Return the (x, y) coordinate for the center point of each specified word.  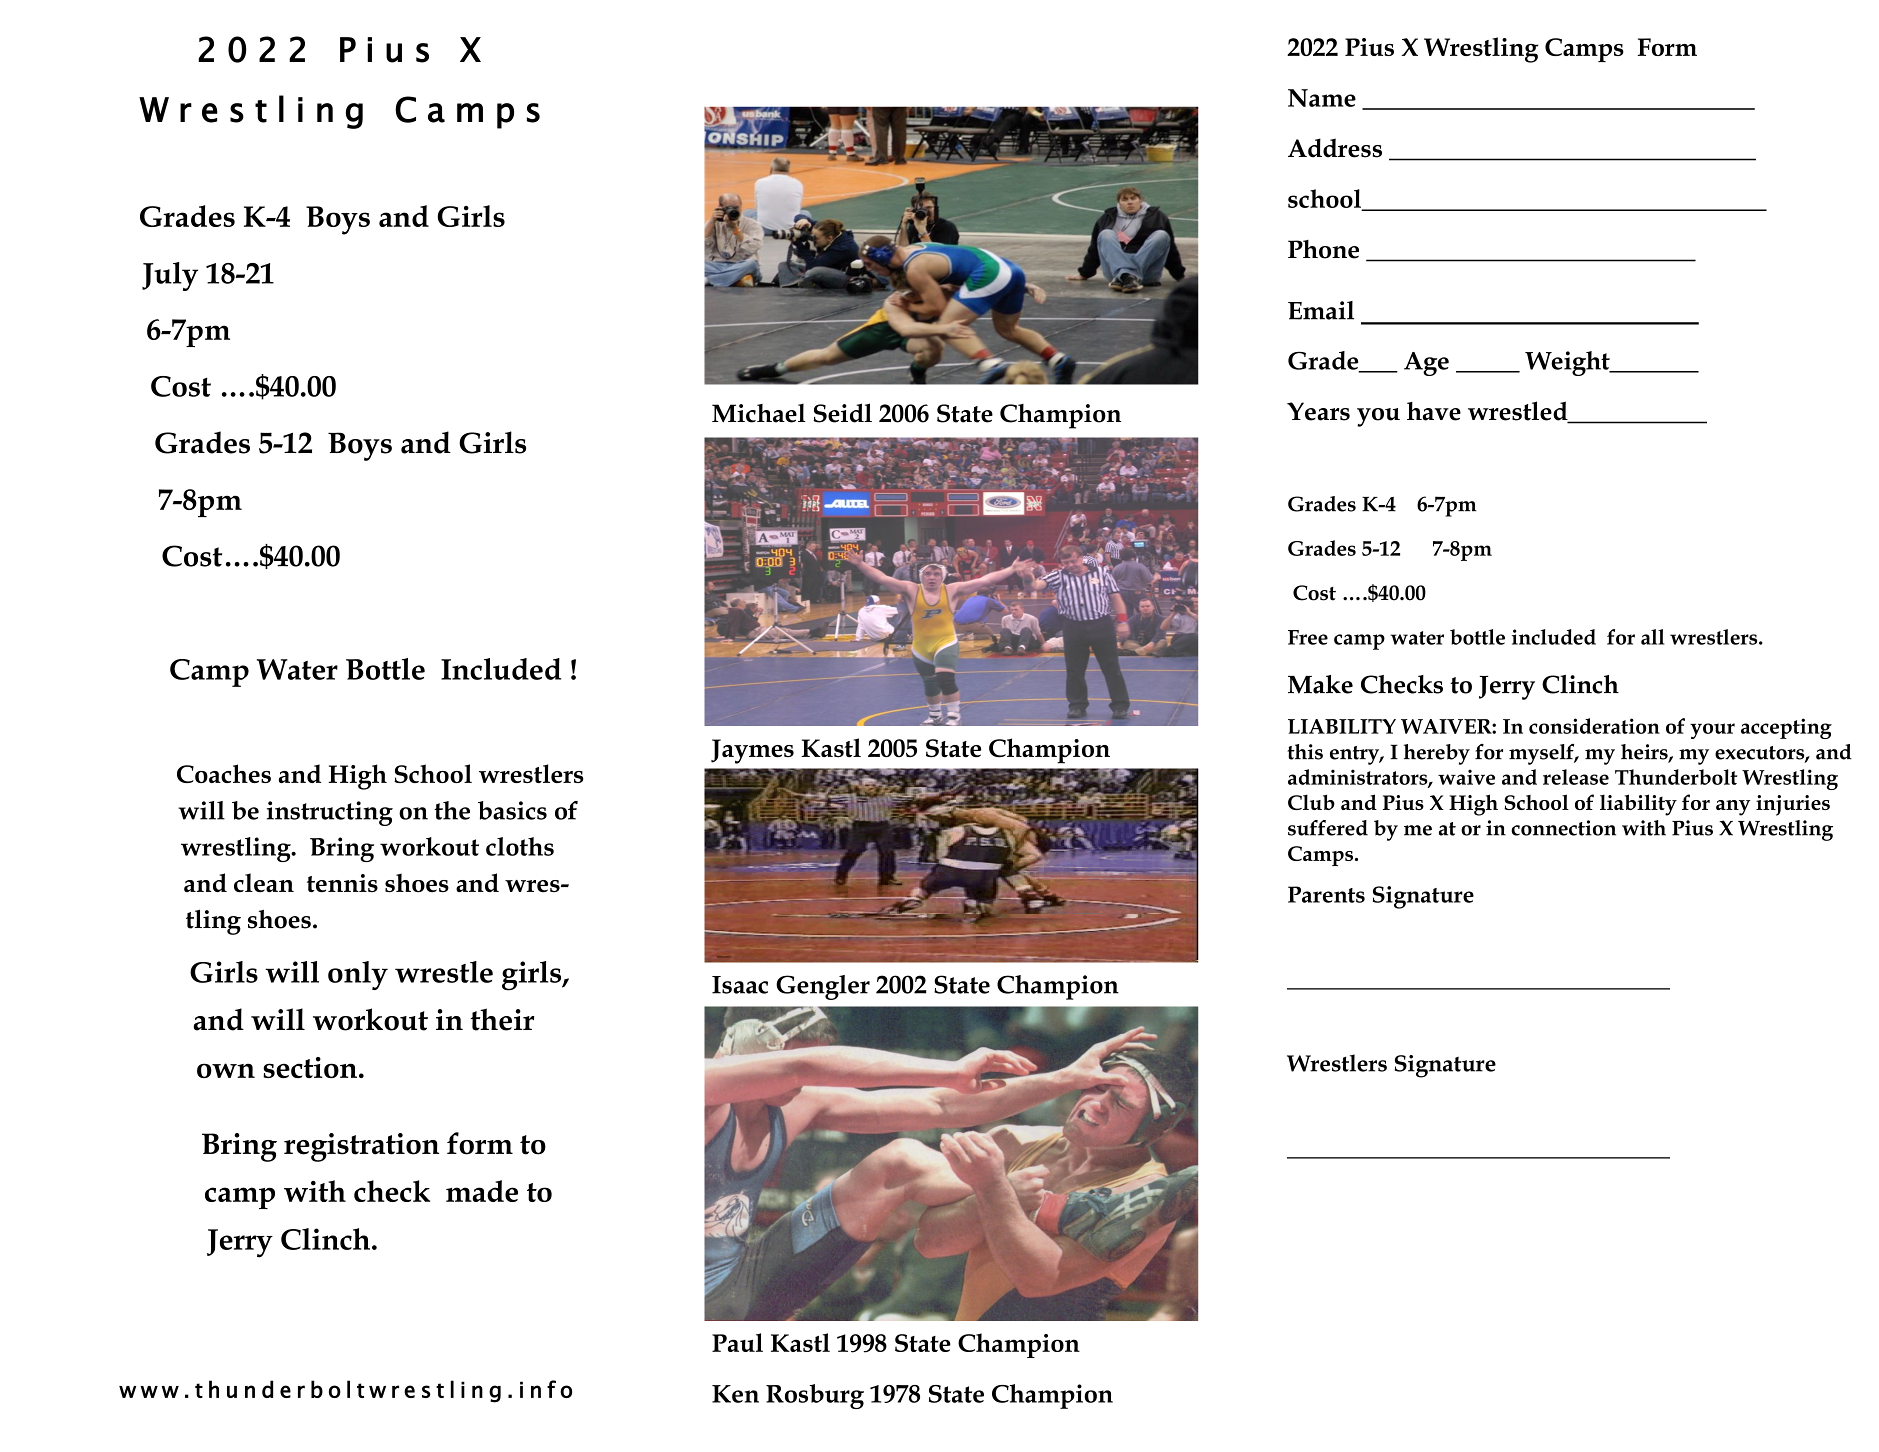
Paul (737, 1342)
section (310, 1067)
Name (1322, 98)
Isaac (740, 985)
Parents (1326, 894)
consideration (1594, 726)
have (1434, 411)
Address (1335, 148)
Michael (759, 413)
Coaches (224, 773)
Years (1318, 411)
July (170, 276)
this (1305, 752)
